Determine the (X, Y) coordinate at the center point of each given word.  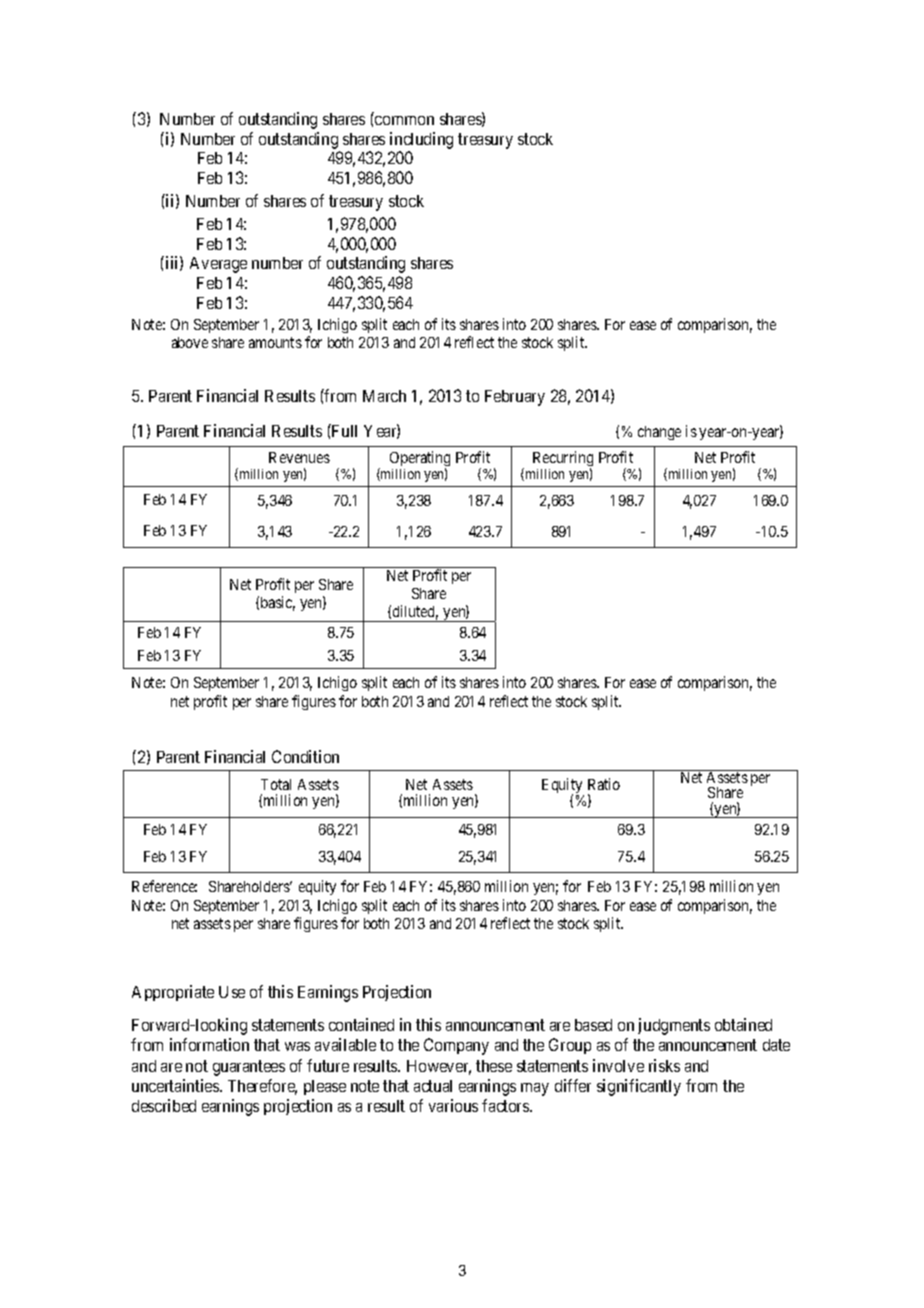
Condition (305, 756)
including (421, 140)
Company (456, 1046)
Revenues (299, 457)
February (515, 398)
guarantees (249, 1068)
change (659, 433)
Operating (420, 460)
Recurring (563, 460)
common (404, 120)
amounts (275, 342)
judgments (674, 1026)
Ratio (604, 784)
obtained (743, 1024)
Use (232, 992)
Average (218, 265)
